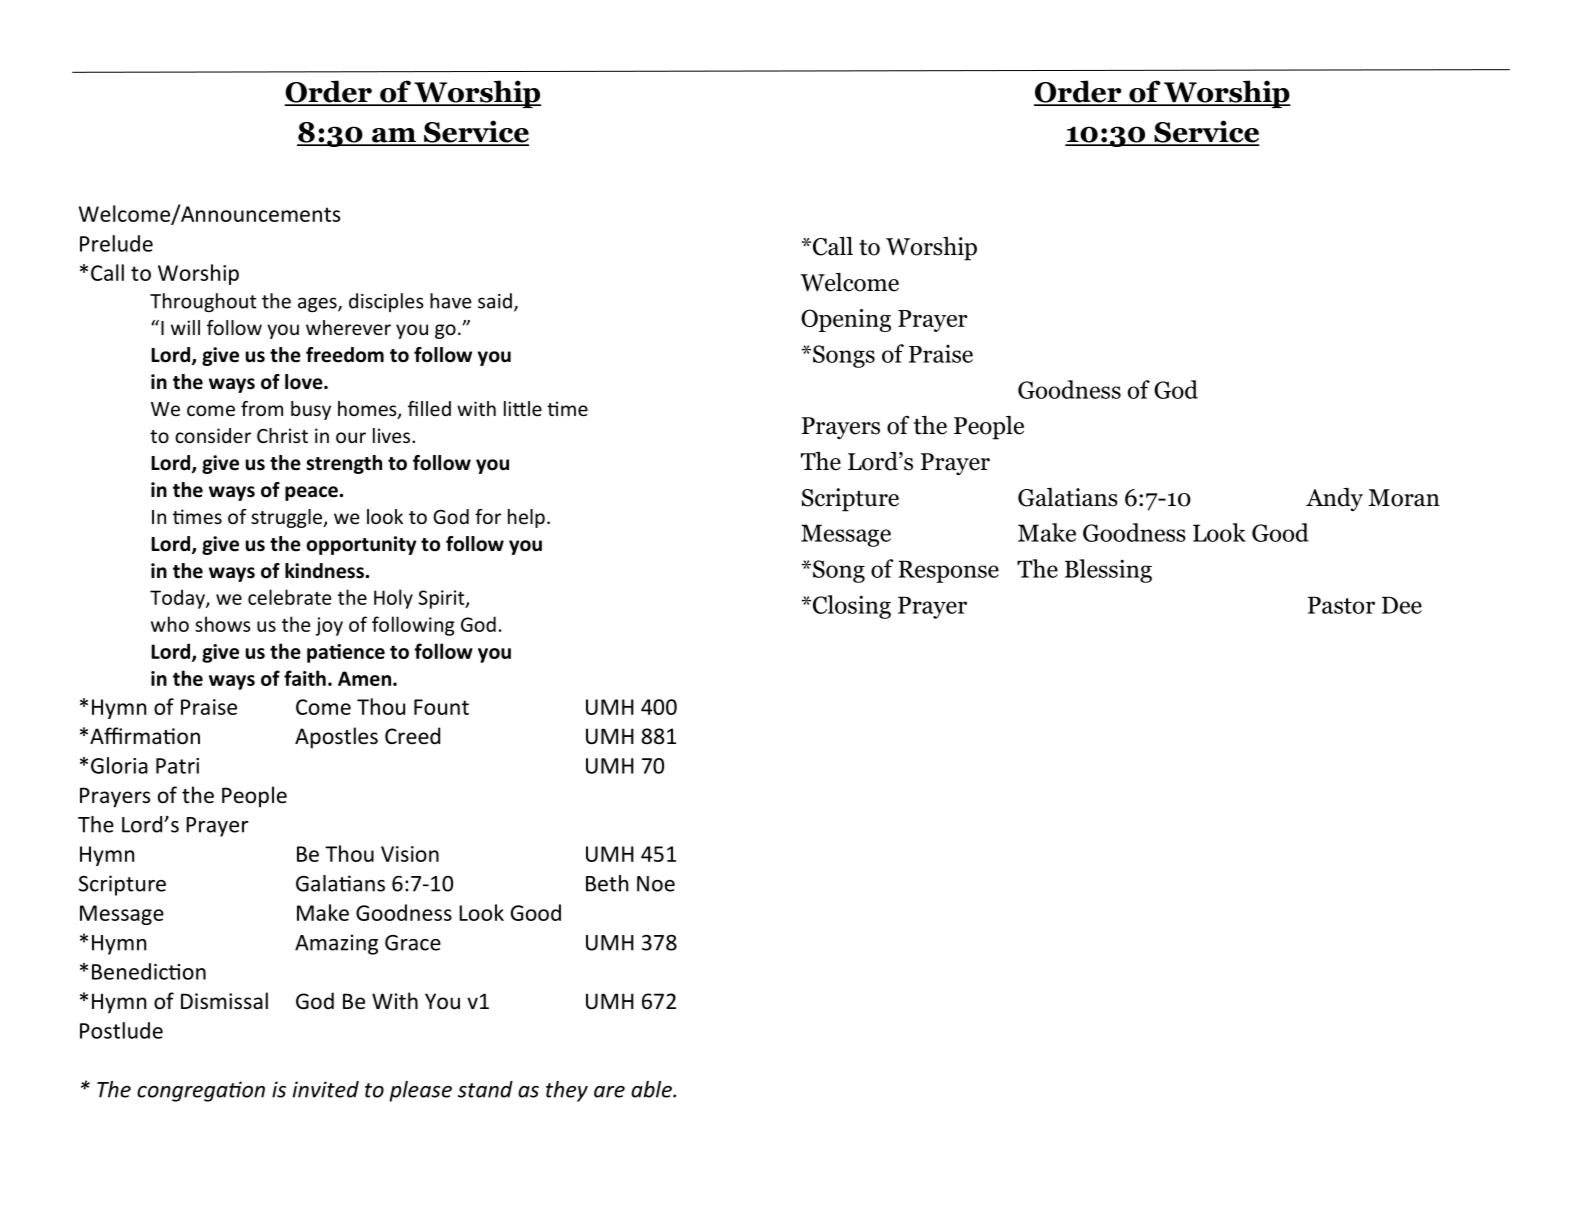 The width and height of the image is (1590, 1229). Describe the element at coordinates (948, 572) in the image. I see `Response` at that location.
